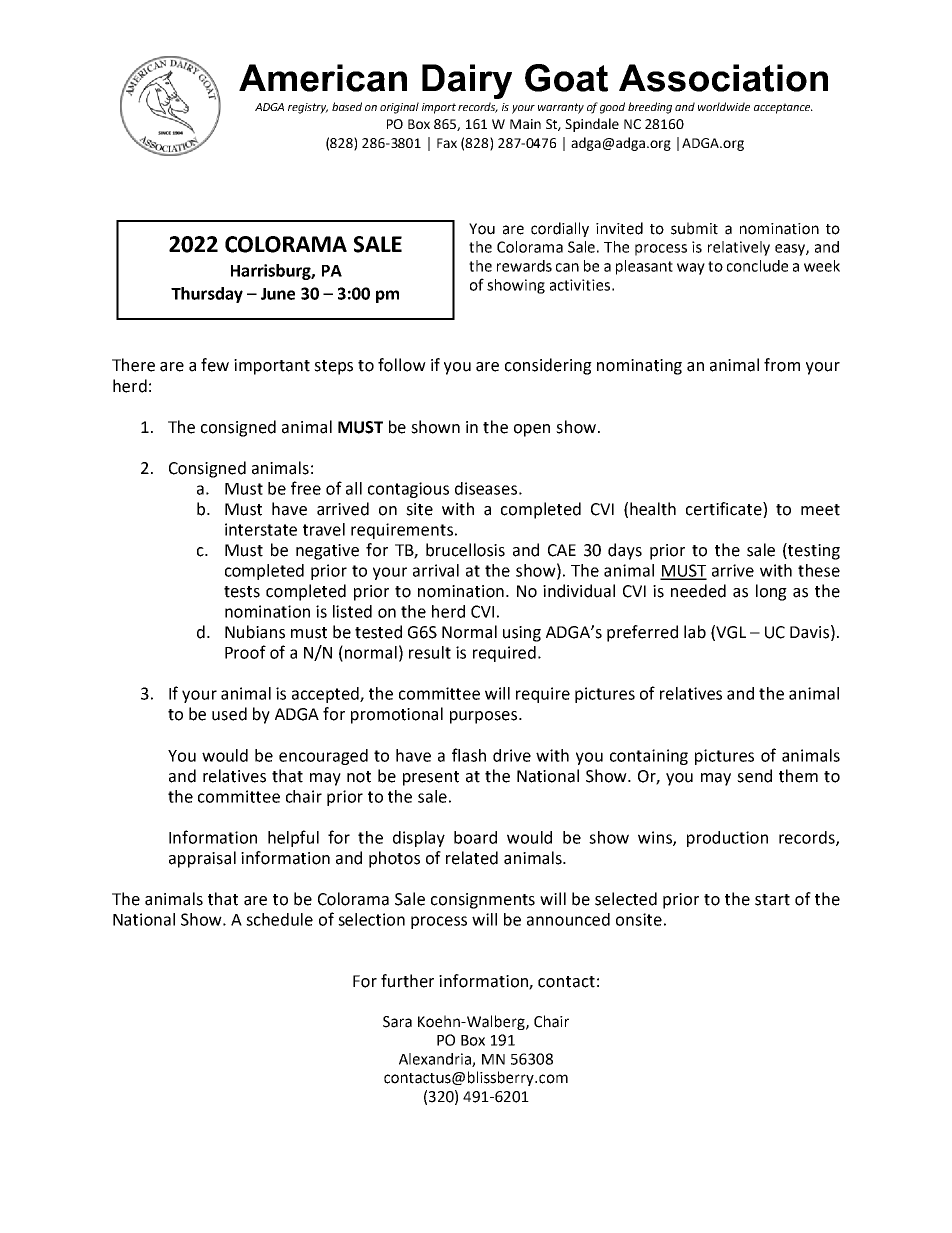 The image size is (952, 1233). Describe the element at coordinates (782, 365) in the screenshot. I see `from` at that location.
